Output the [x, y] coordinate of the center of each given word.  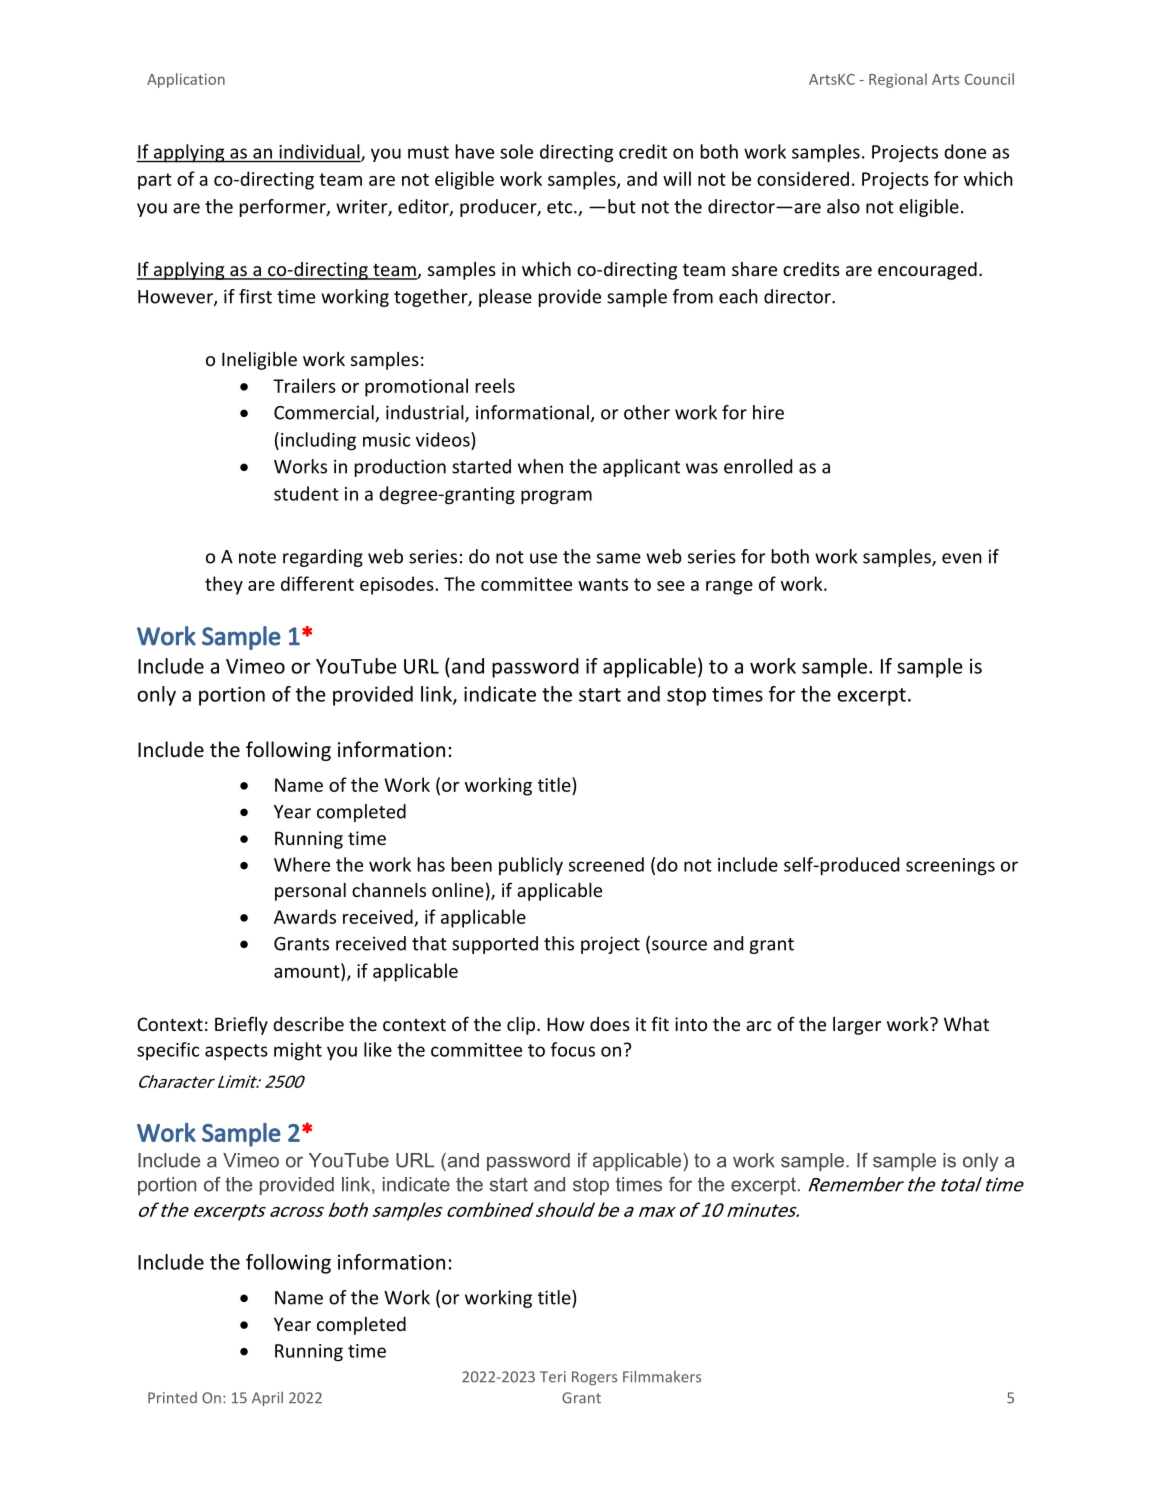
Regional [898, 80]
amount [308, 970]
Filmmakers [662, 1376]
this [559, 943]
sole [516, 151]
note [257, 557]
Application [186, 80]
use [543, 558]
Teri [553, 1377]
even [962, 558]
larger [857, 1026]
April [267, 1398]
